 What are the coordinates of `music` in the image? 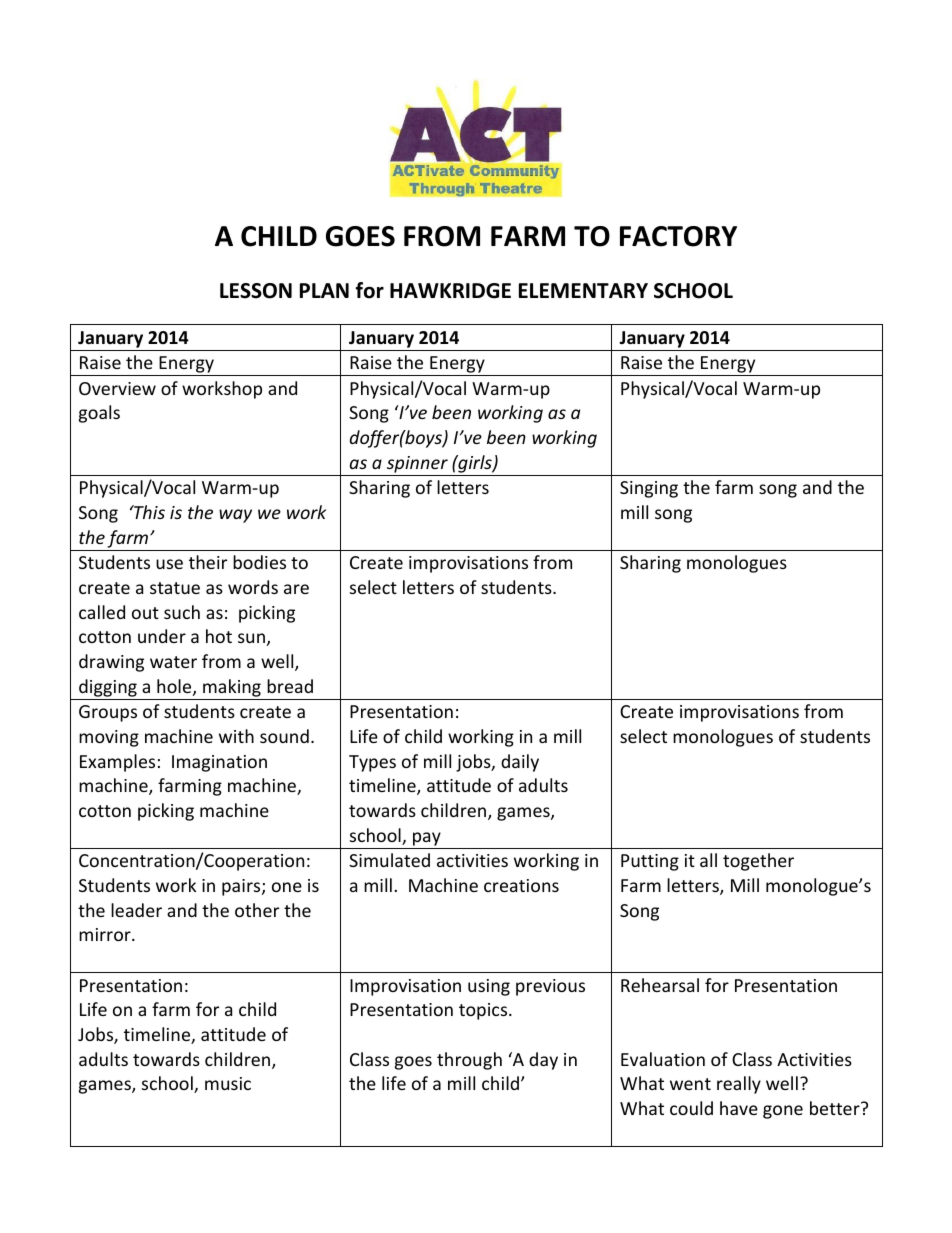 It's located at (228, 1083).
